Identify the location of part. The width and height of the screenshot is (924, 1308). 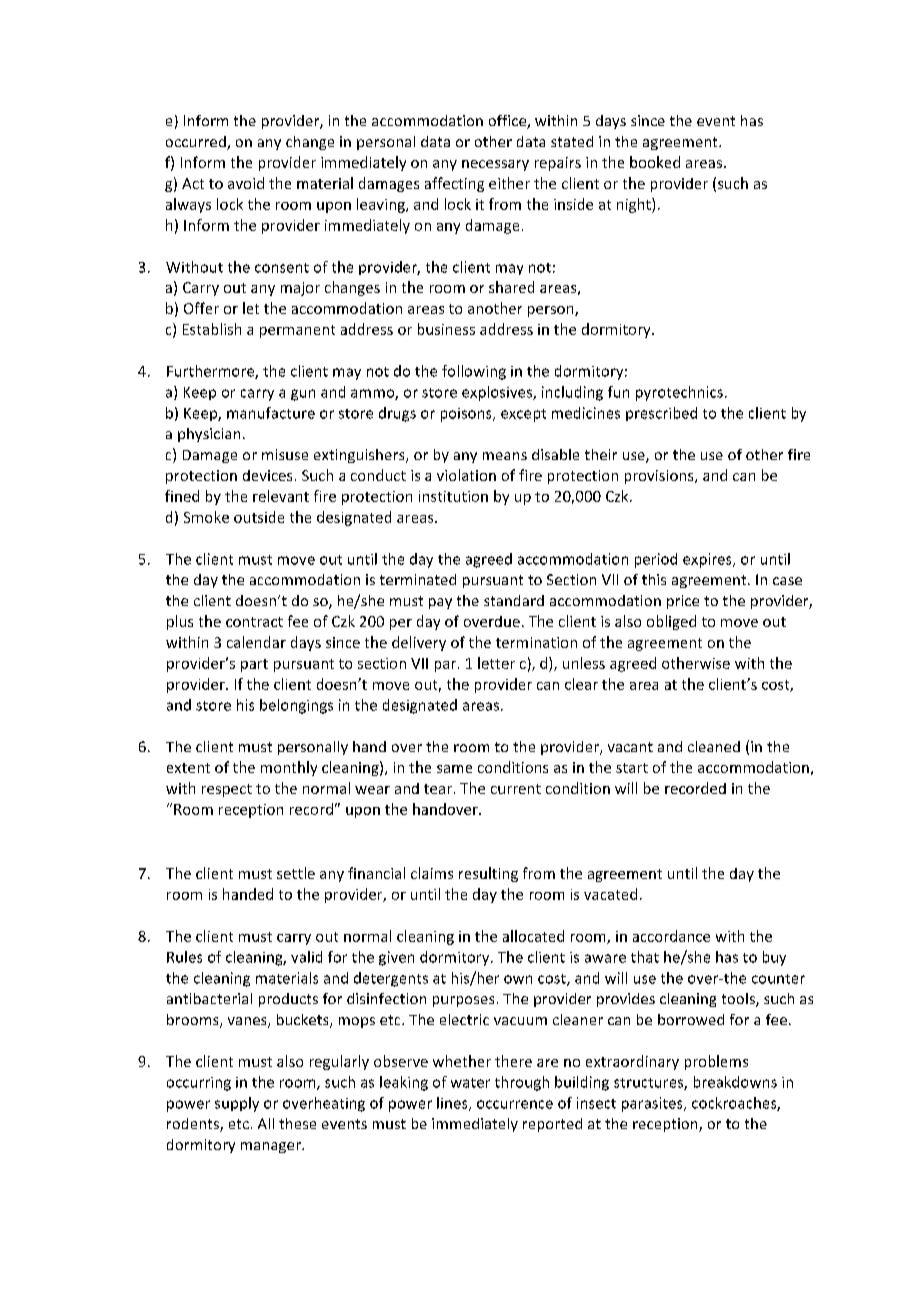
(254, 665).
